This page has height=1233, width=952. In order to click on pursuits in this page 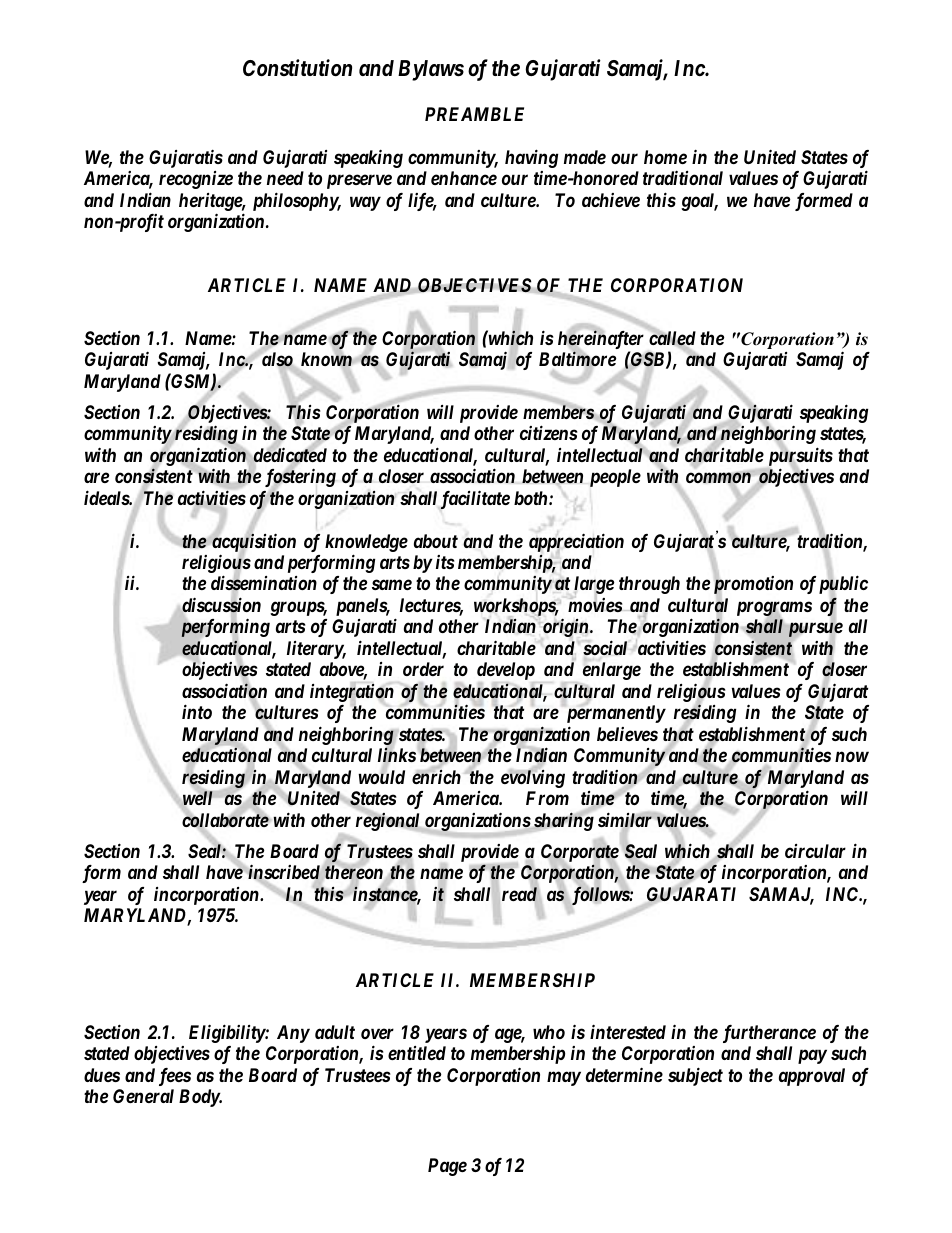, I will do `click(801, 457)`.
